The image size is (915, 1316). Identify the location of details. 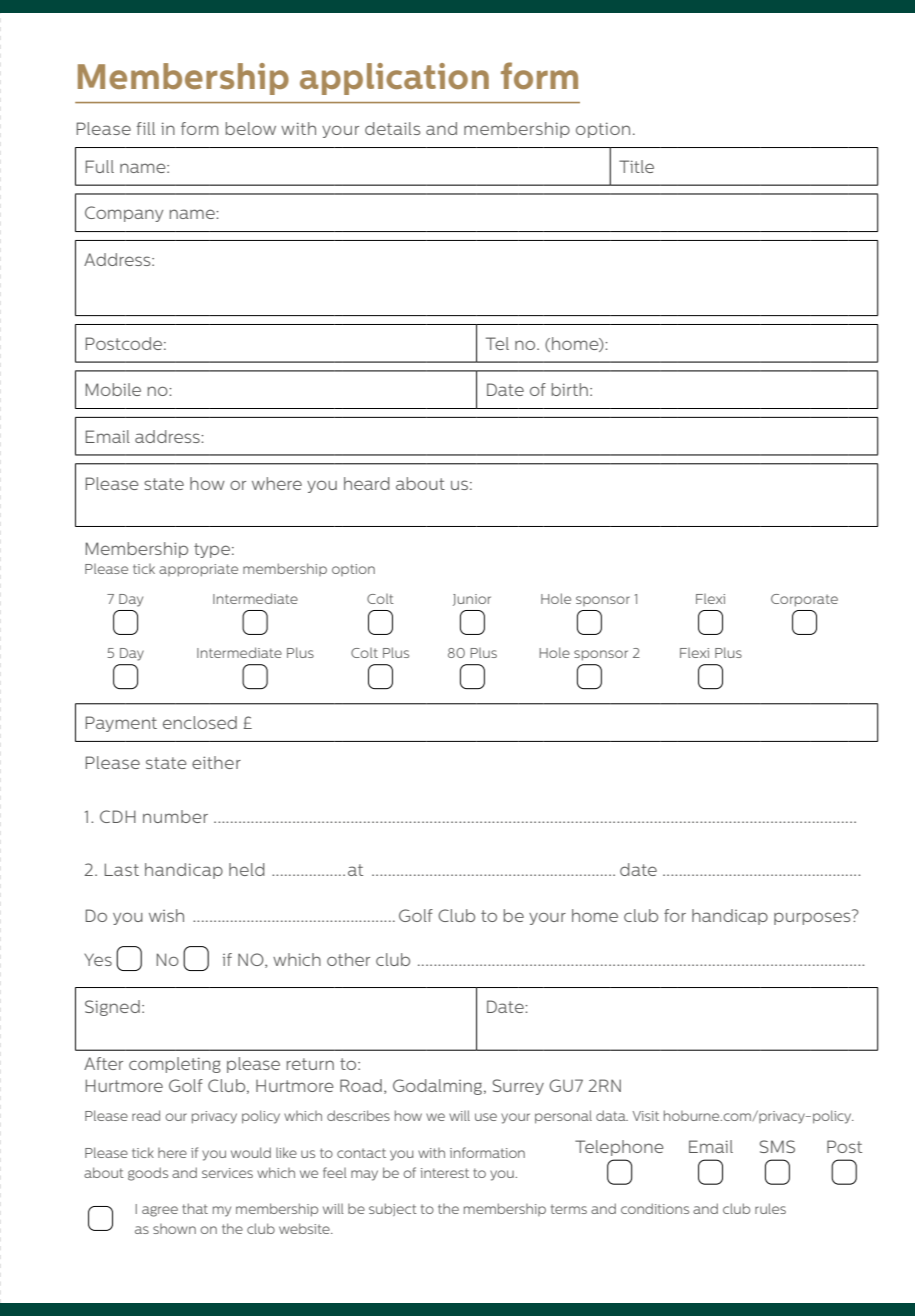
(393, 128).
